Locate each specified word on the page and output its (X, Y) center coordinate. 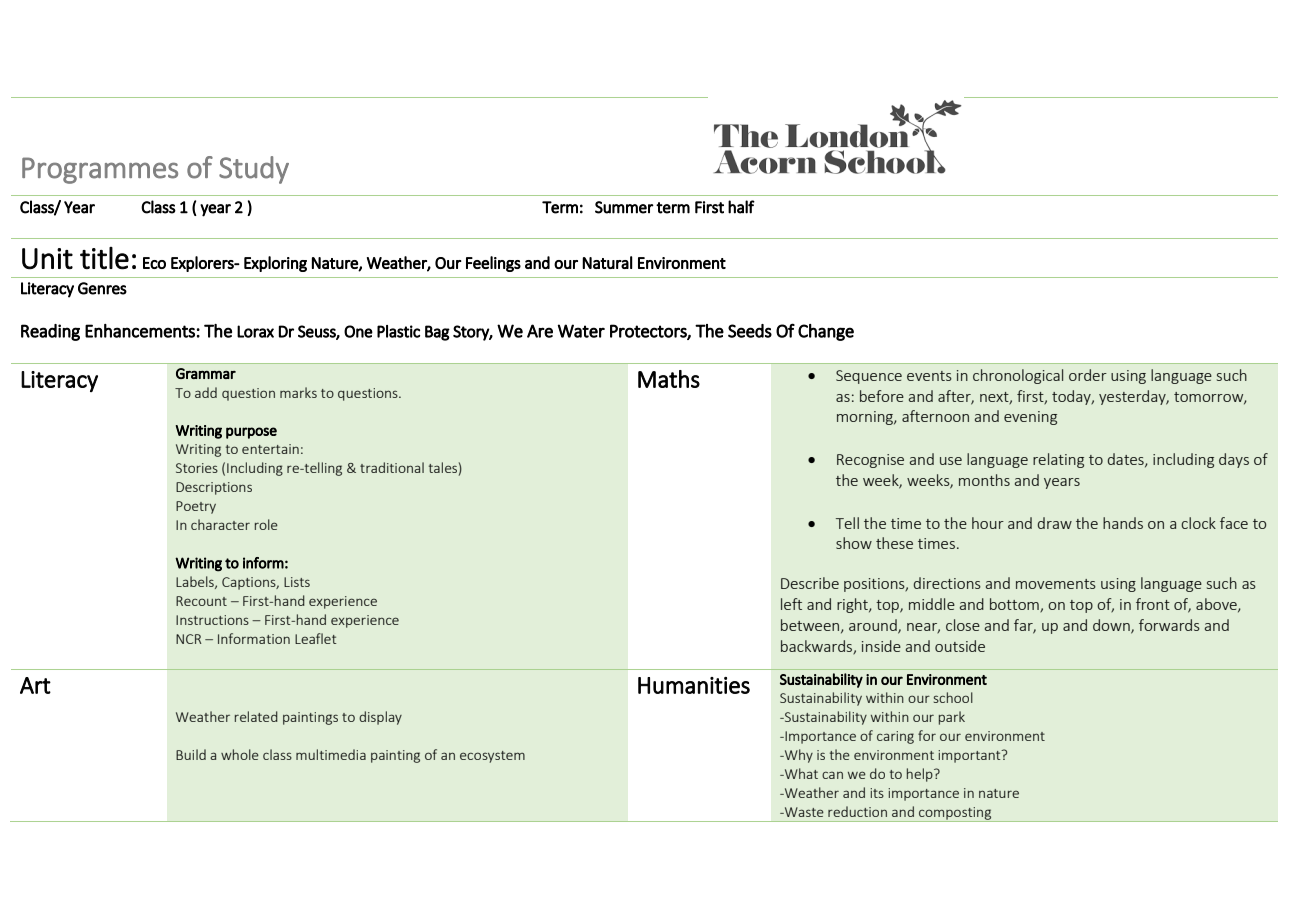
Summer (624, 207)
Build (191, 754)
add (206, 392)
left (791, 604)
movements (1056, 584)
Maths (669, 379)
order (1088, 375)
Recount (201, 601)
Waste (803, 812)
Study (254, 170)
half (741, 207)
